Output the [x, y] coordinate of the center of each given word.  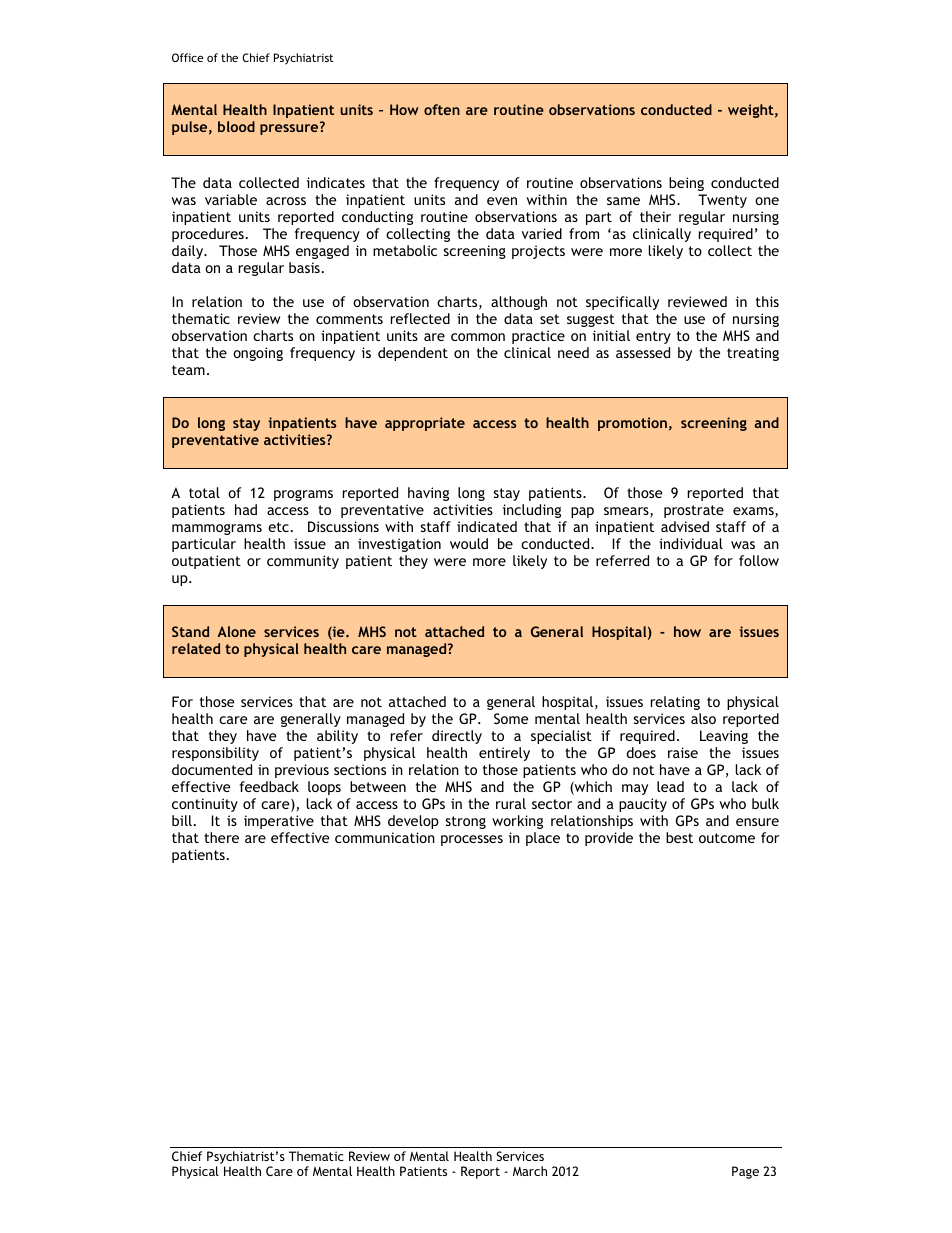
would [469, 543]
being [686, 184]
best [679, 837]
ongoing [258, 354]
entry [653, 337]
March [530, 1171]
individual [691, 543]
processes [472, 840]
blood [236, 126]
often [442, 109]
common [478, 337]
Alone [236, 631]
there [221, 837]
